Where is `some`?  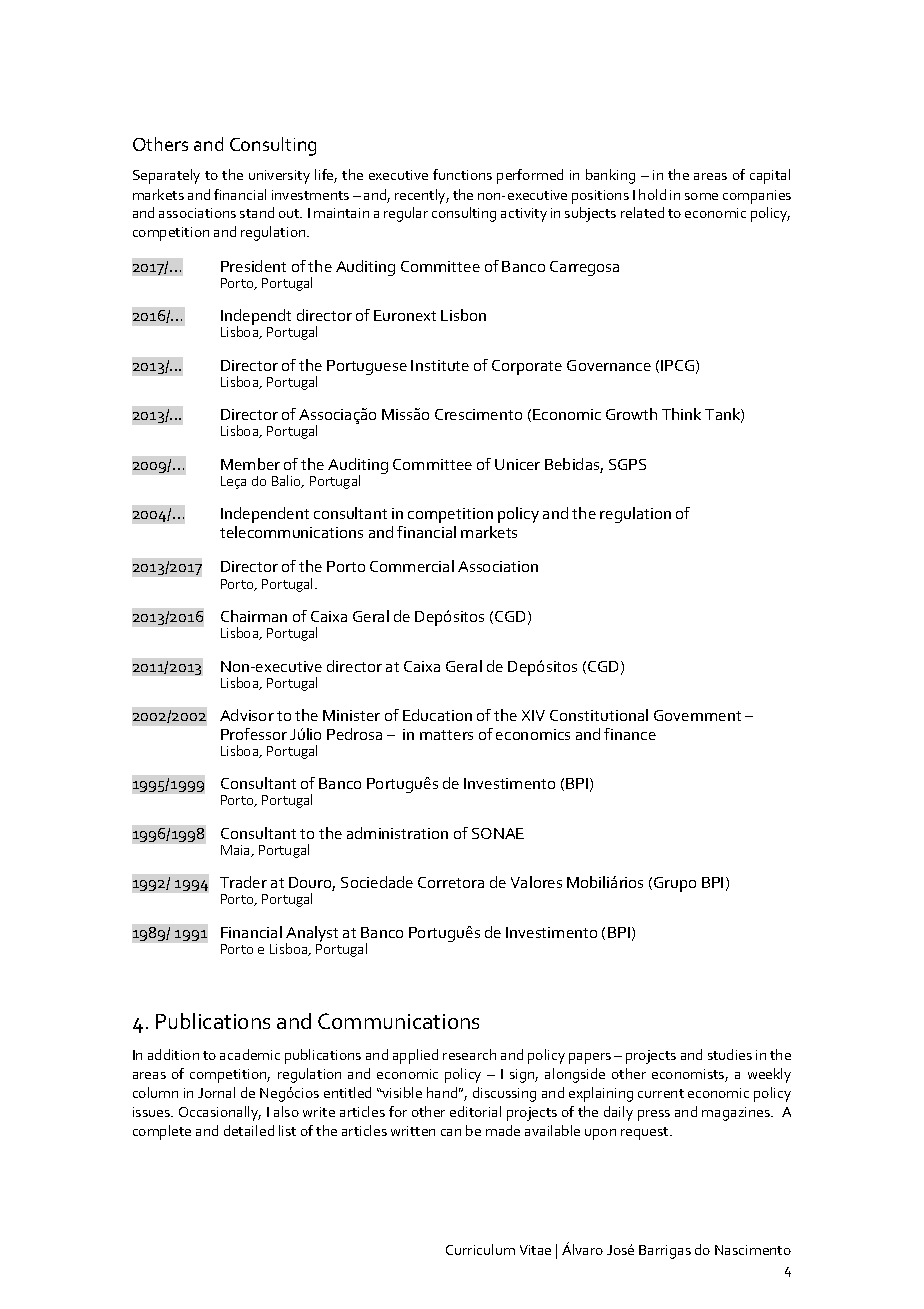
some is located at coordinates (701, 196).
